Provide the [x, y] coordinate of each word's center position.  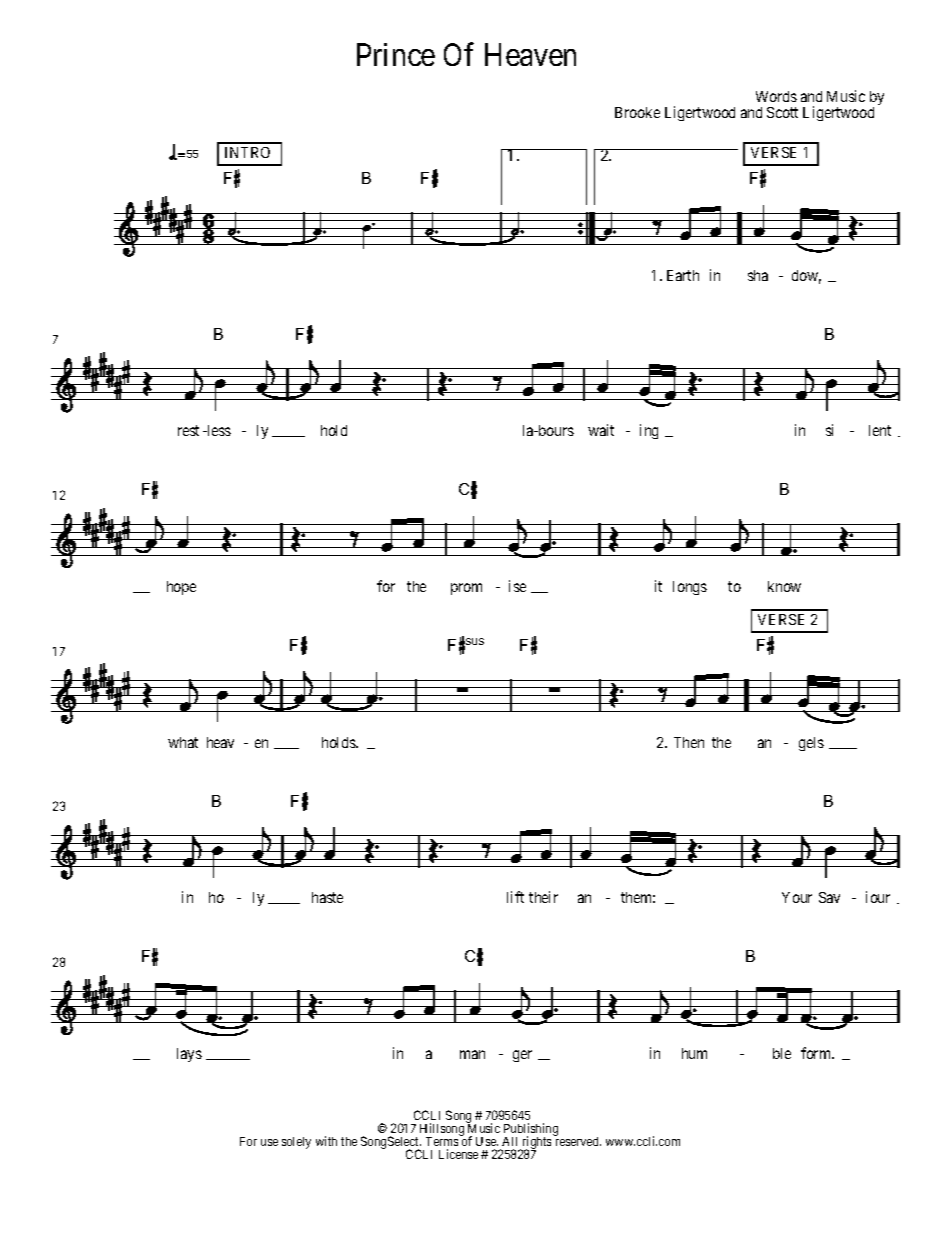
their [543, 897]
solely [296, 1143]
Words [776, 96]
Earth [683, 275]
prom [466, 589]
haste [327, 897]
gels [811, 744]
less [218, 430]
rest [188, 430]
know [784, 586]
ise [517, 586]
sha [758, 275]
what [183, 742]
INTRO [247, 152]
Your [797, 897]
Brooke [637, 112]
